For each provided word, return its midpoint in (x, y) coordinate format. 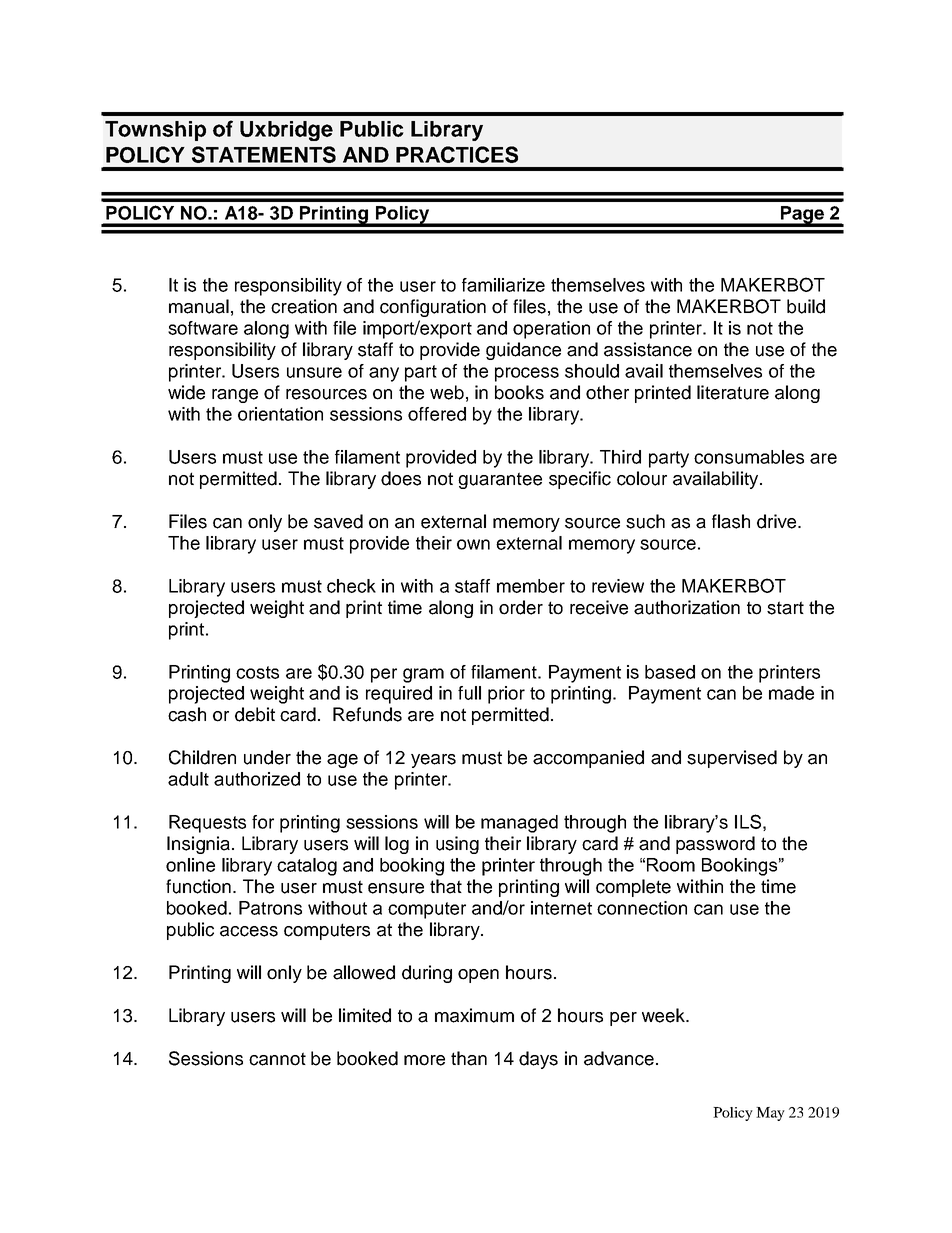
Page (802, 216)
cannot (277, 1059)
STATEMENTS (264, 154)
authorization (687, 607)
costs (257, 672)
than (469, 1058)
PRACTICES (457, 154)
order (521, 607)
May (770, 1114)
